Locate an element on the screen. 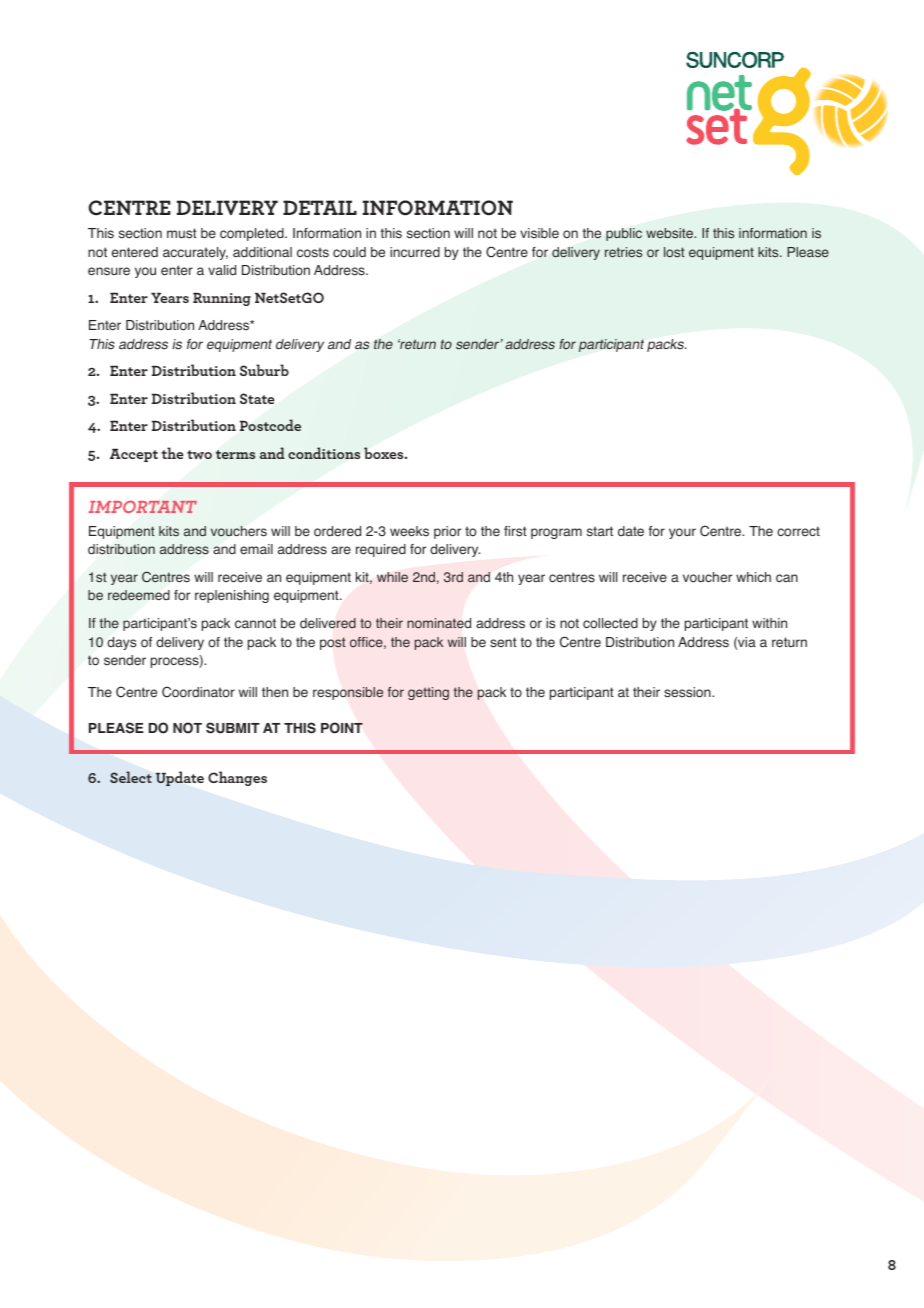 Image resolution: width=924 pixels, height=1308 pixels. session is located at coordinates (688, 692).
